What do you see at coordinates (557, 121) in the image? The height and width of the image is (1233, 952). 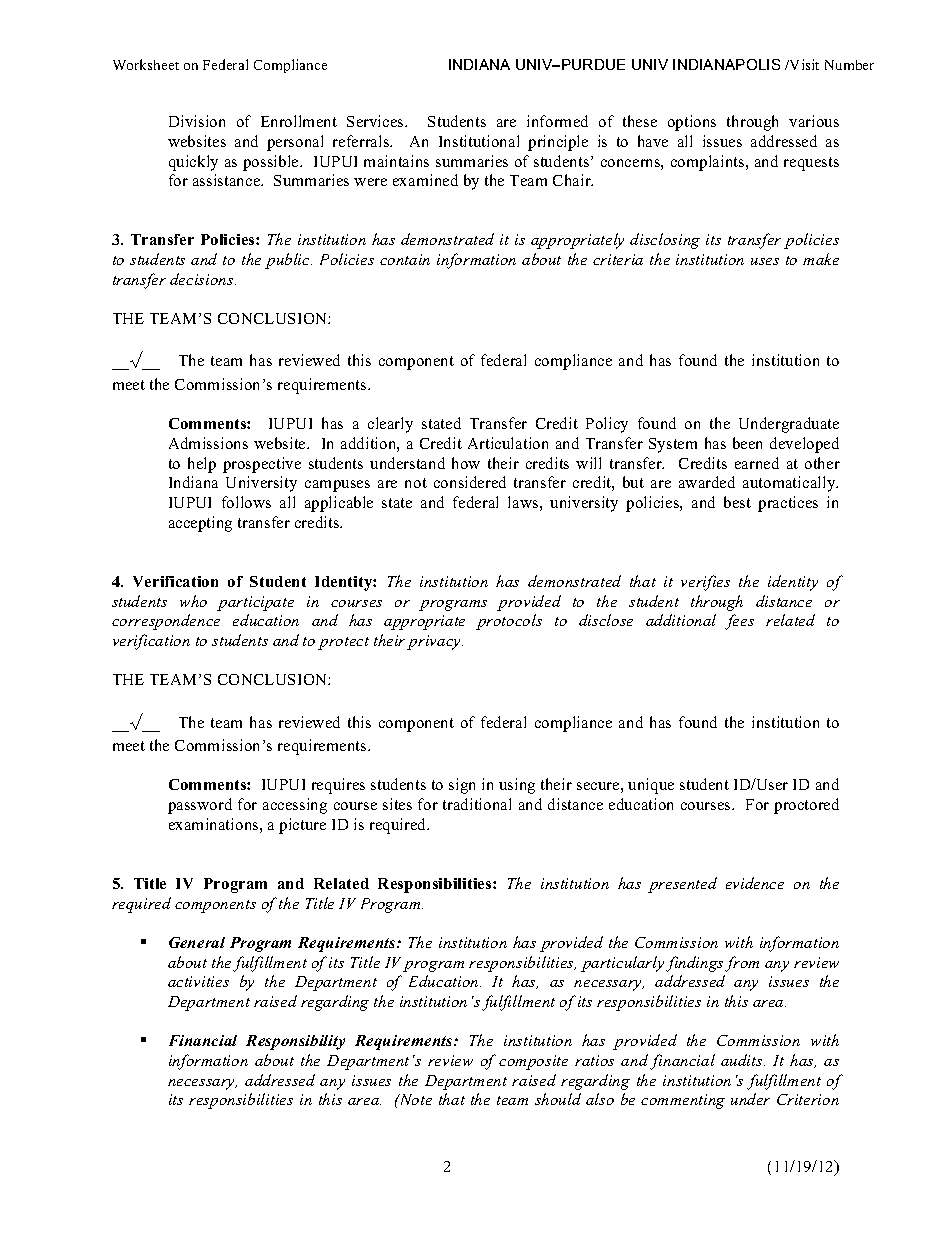 I see `informed` at bounding box center [557, 121].
